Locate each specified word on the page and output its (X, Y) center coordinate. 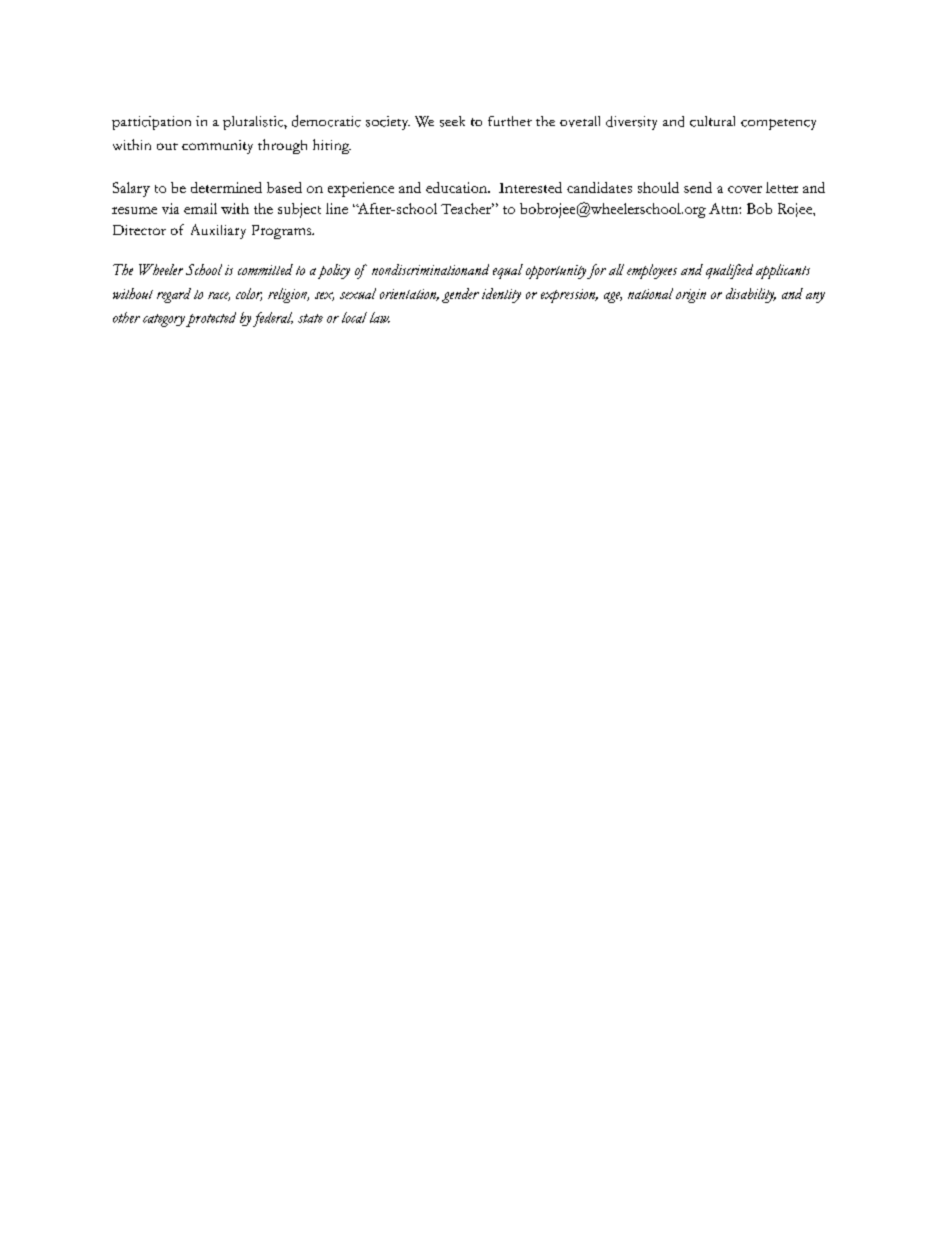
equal (508, 271)
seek (452, 121)
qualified (729, 271)
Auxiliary (218, 231)
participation (151, 123)
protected (211, 319)
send (698, 187)
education (457, 187)
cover (745, 189)
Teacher (467, 208)
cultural (712, 121)
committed (265, 269)
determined (226, 187)
